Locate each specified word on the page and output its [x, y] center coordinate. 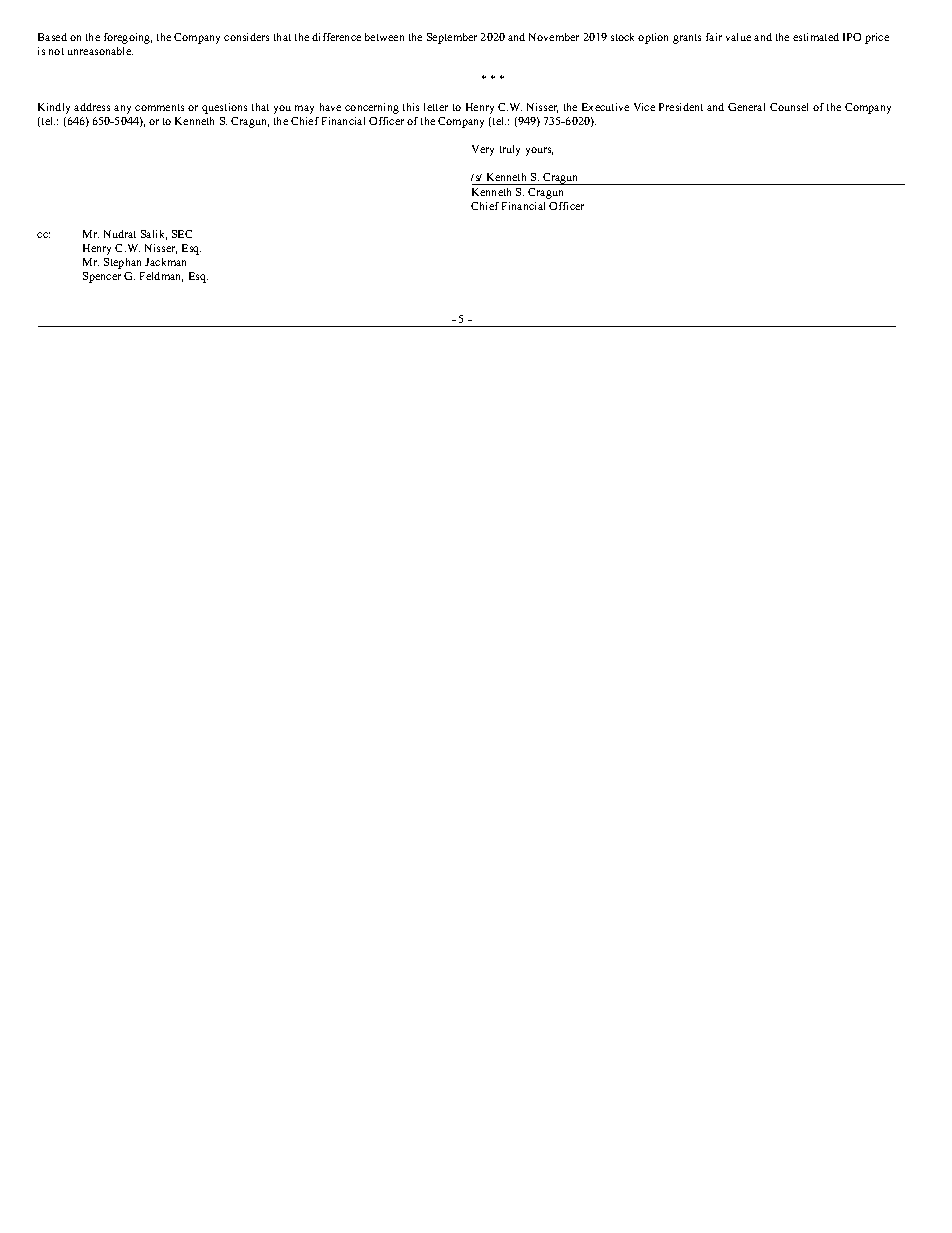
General [746, 107]
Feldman [161, 277]
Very [483, 150]
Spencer [102, 277]
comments [159, 107]
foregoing [128, 38]
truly [510, 150]
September [452, 38]
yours [539, 151]
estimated [816, 37]
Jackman [165, 262]
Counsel [789, 107]
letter [436, 107]
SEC [182, 234]
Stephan [122, 263]
